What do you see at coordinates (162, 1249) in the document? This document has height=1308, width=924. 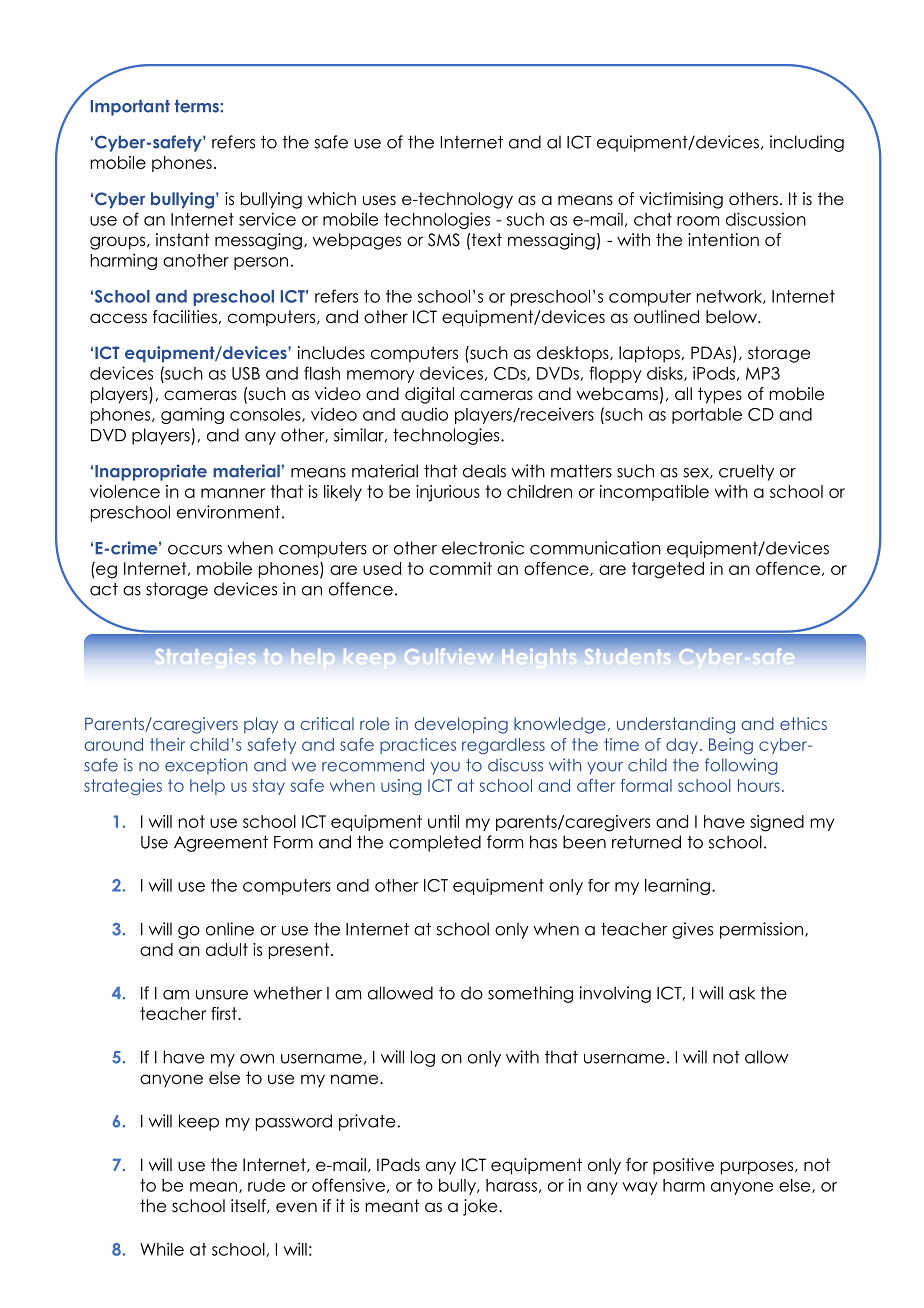 I see `While` at bounding box center [162, 1249].
